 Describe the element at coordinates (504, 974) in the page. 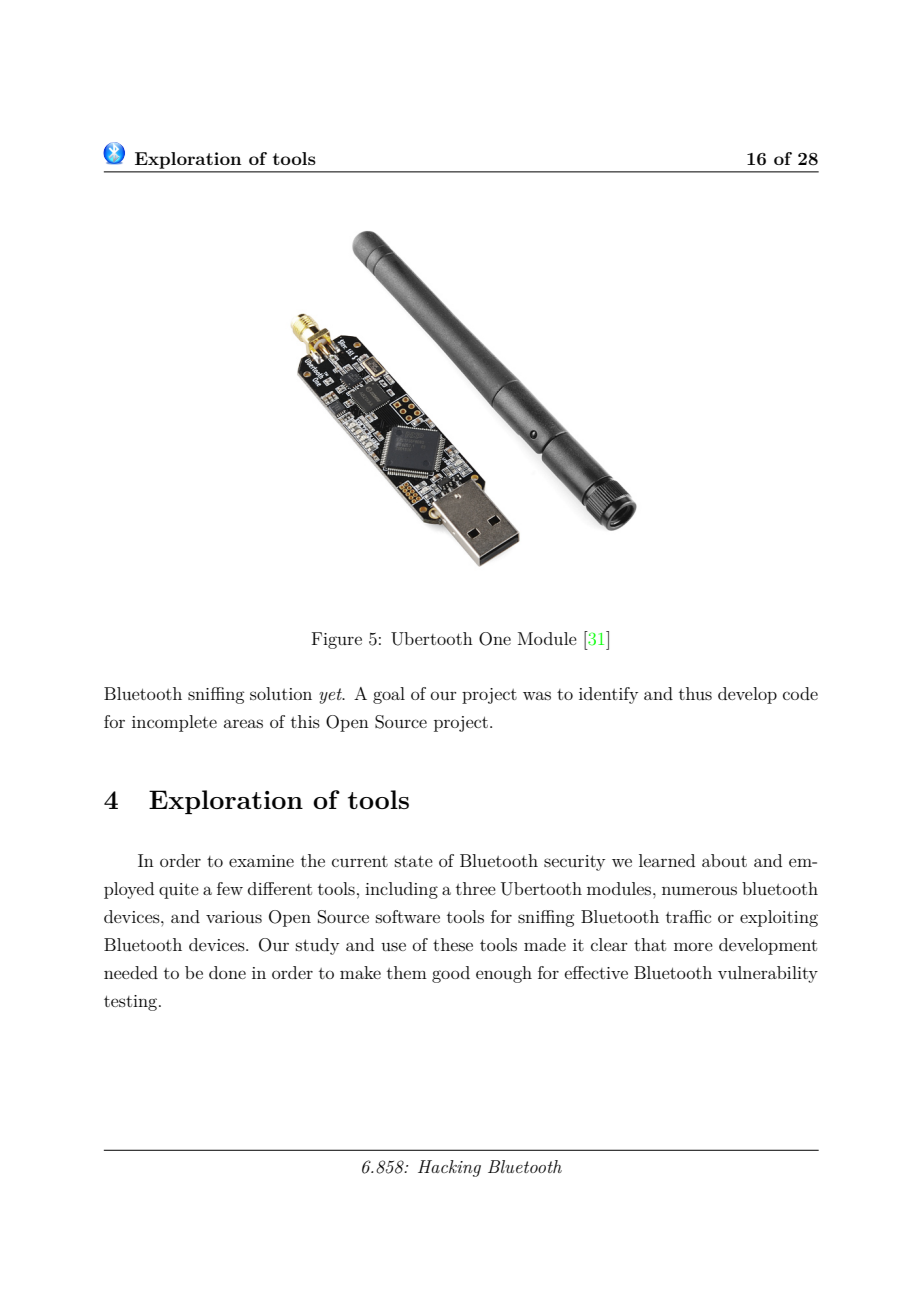

I see `enough` at that location.
